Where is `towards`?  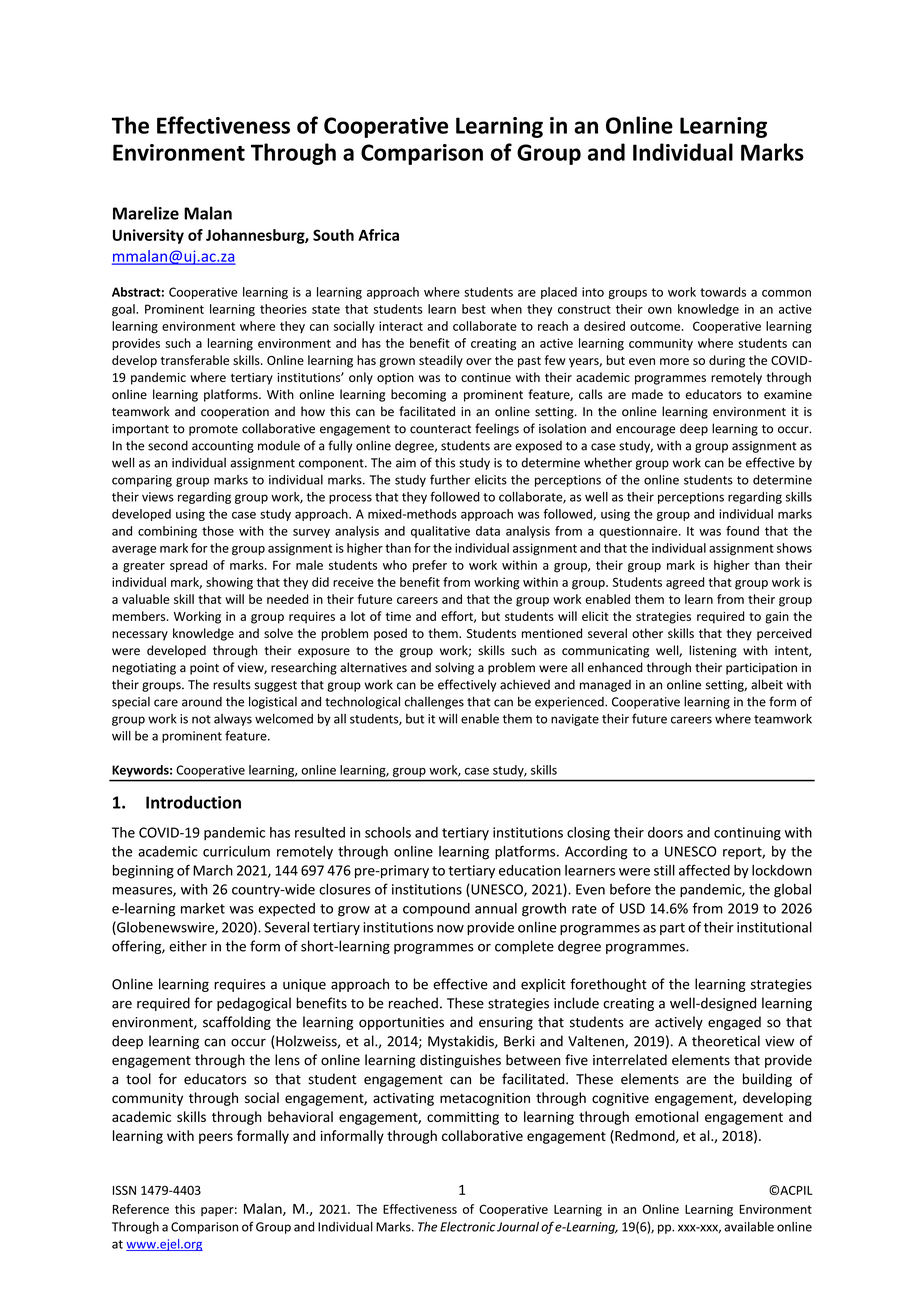
towards is located at coordinates (723, 292).
